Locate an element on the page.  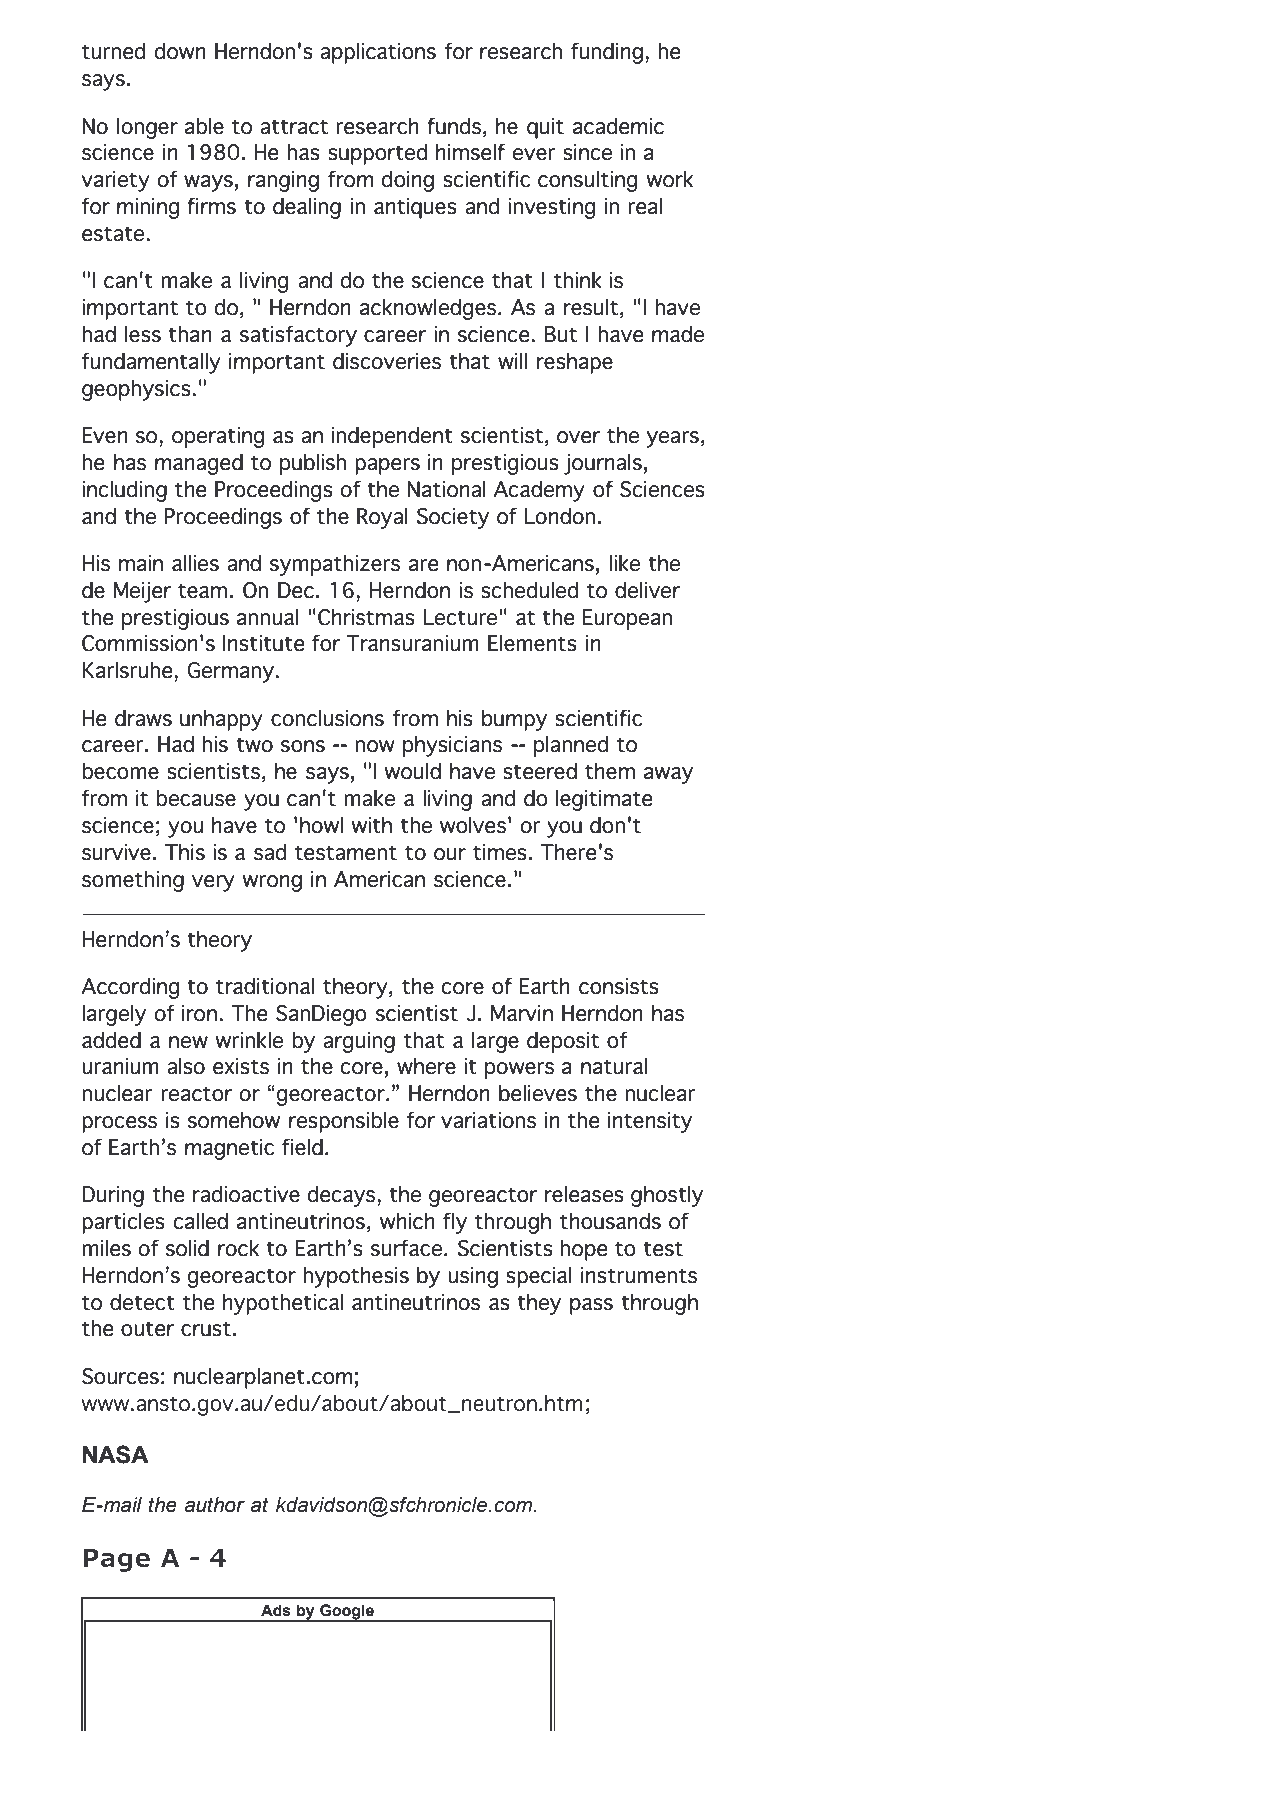
with is located at coordinates (371, 825).
